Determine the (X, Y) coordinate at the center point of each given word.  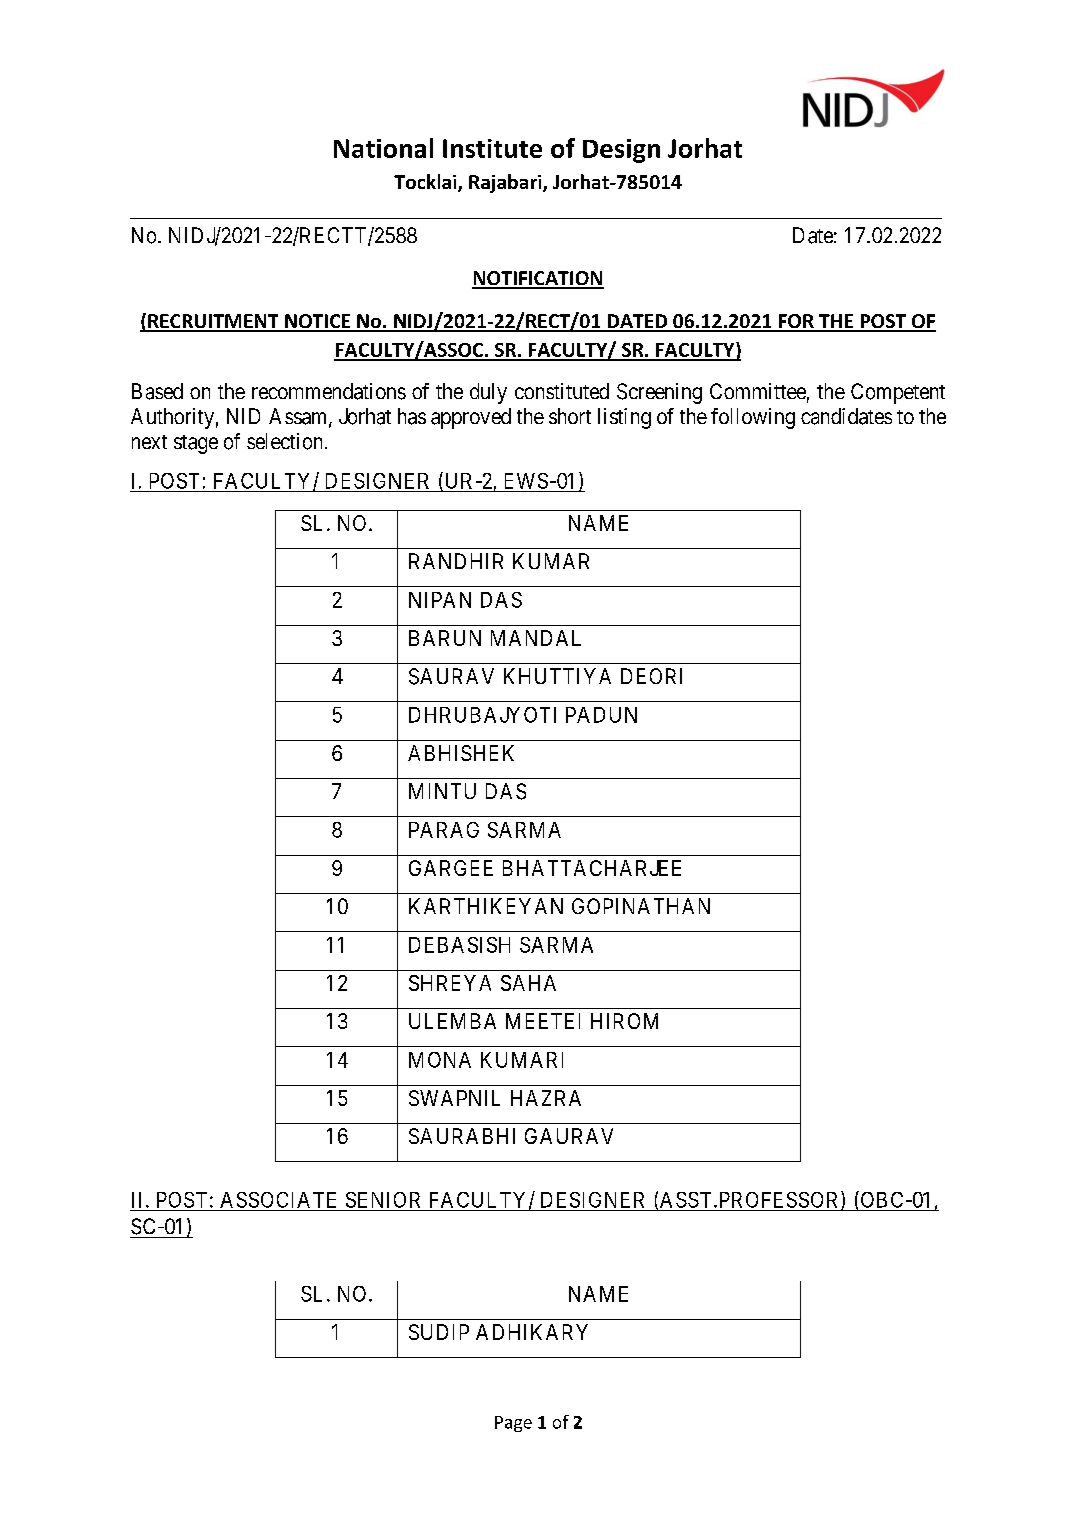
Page (513, 1424)
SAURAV (451, 676)
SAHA (528, 983)
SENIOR (383, 1200)
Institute (492, 148)
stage (196, 444)
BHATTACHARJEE (592, 868)
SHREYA (450, 983)
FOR (796, 322)
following (753, 418)
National (383, 148)
